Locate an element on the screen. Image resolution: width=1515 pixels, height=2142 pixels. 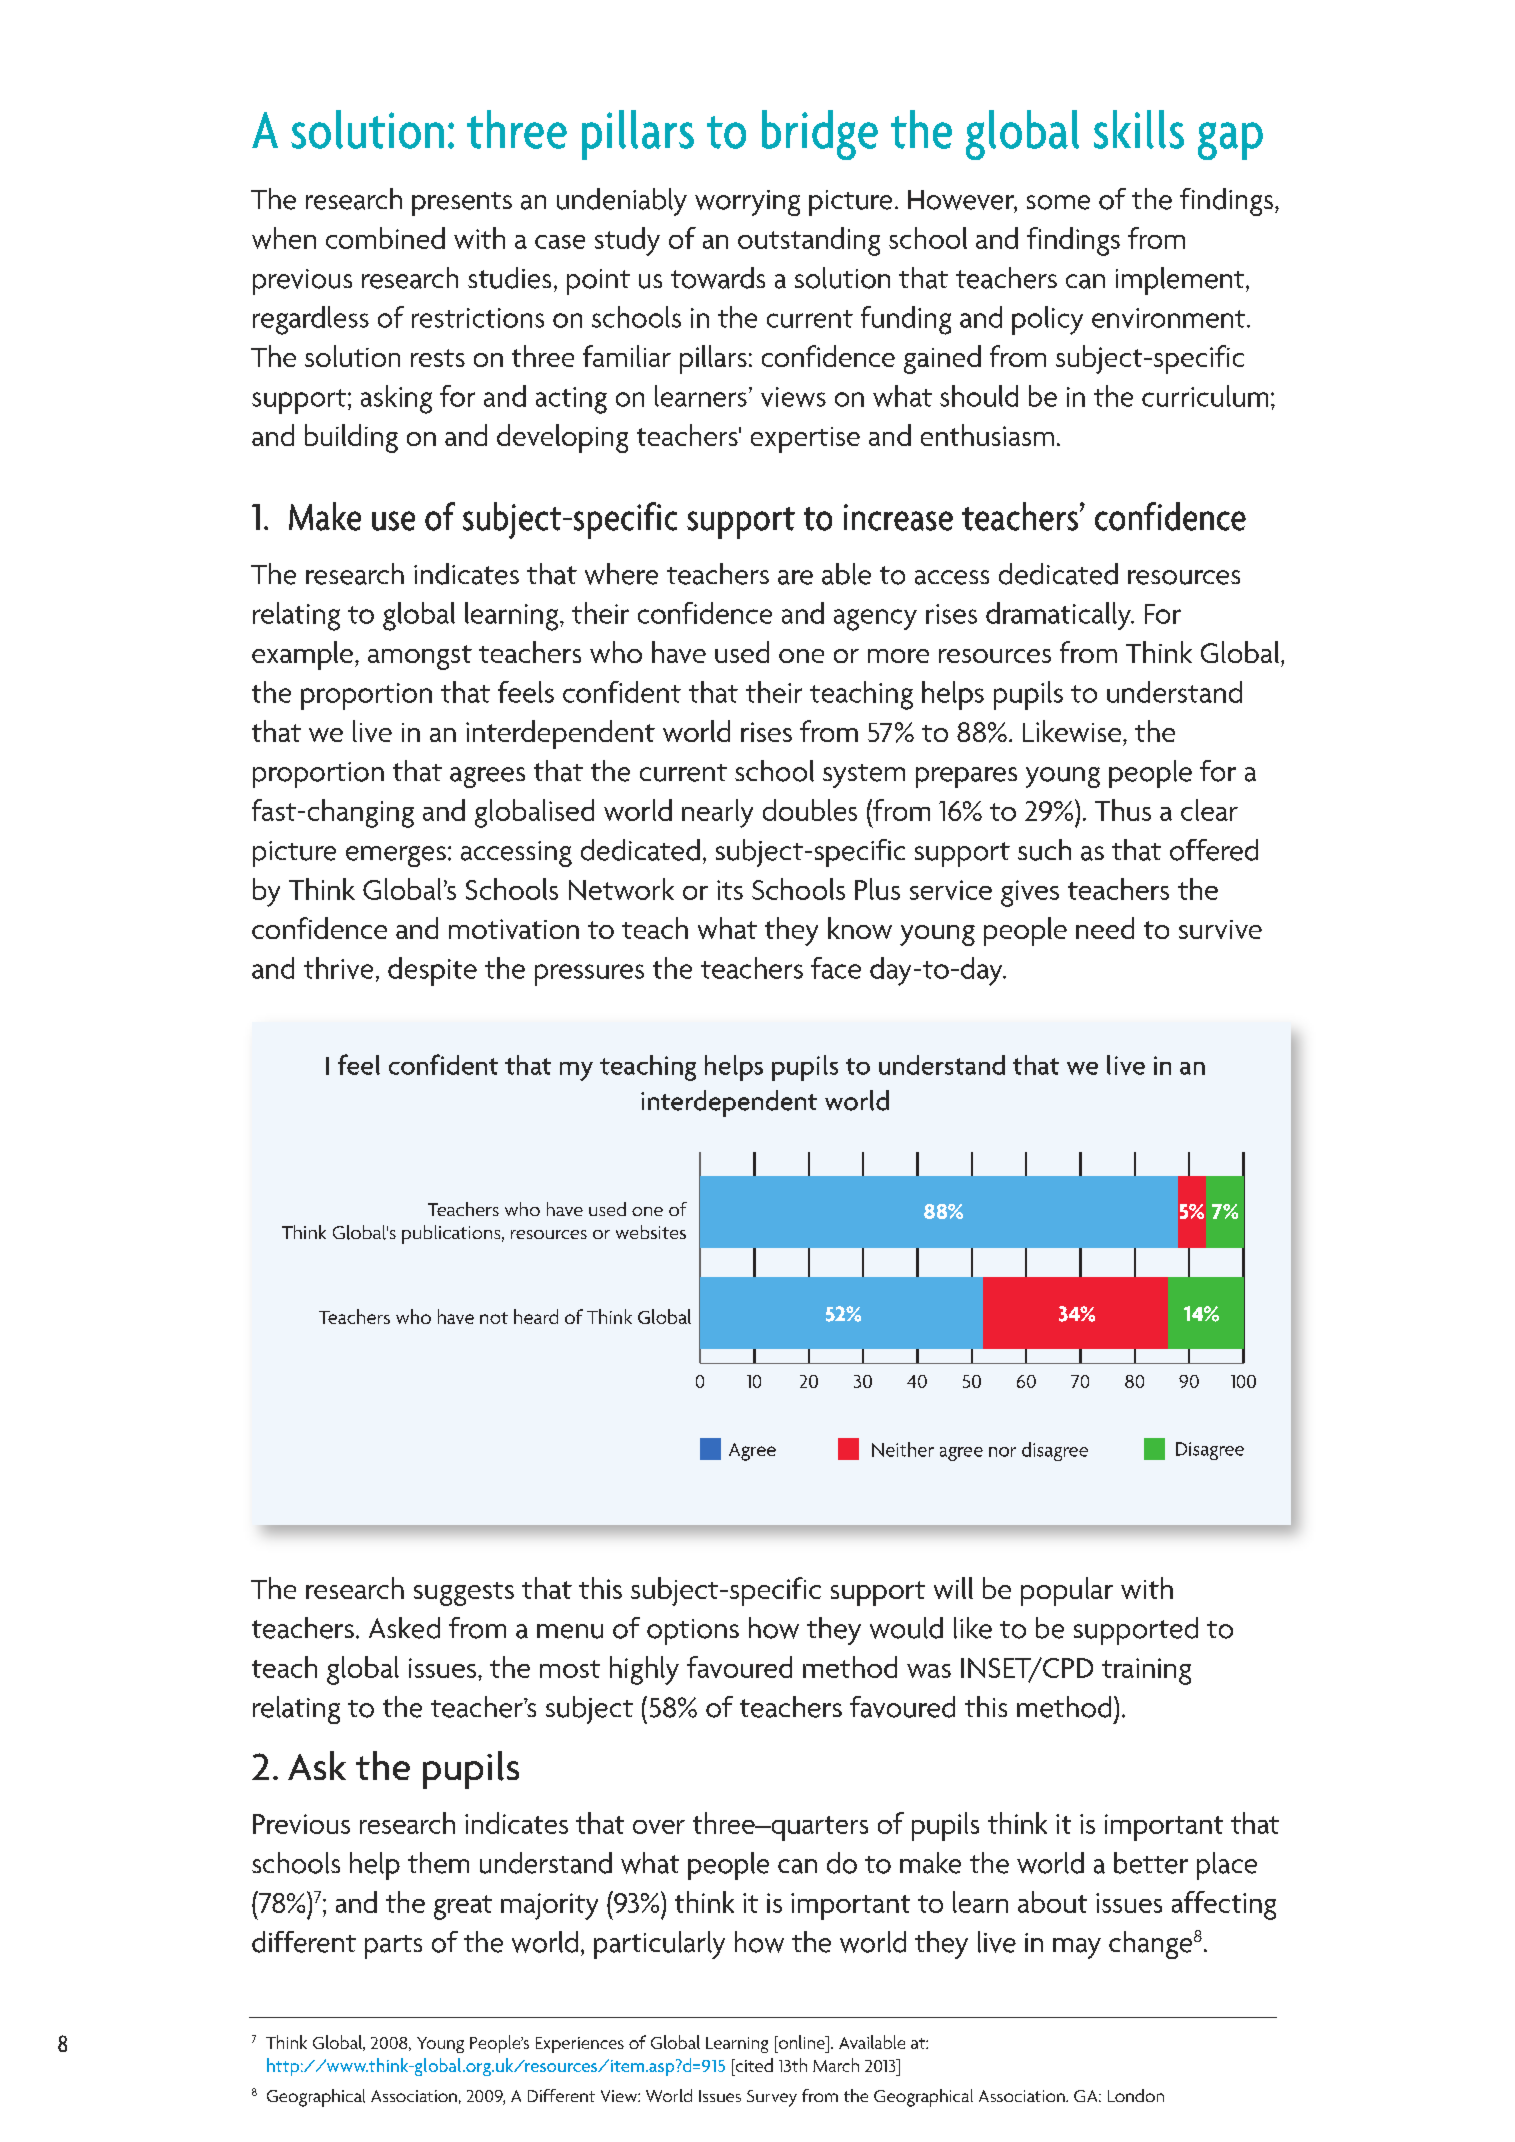
combined is located at coordinates (385, 238).
